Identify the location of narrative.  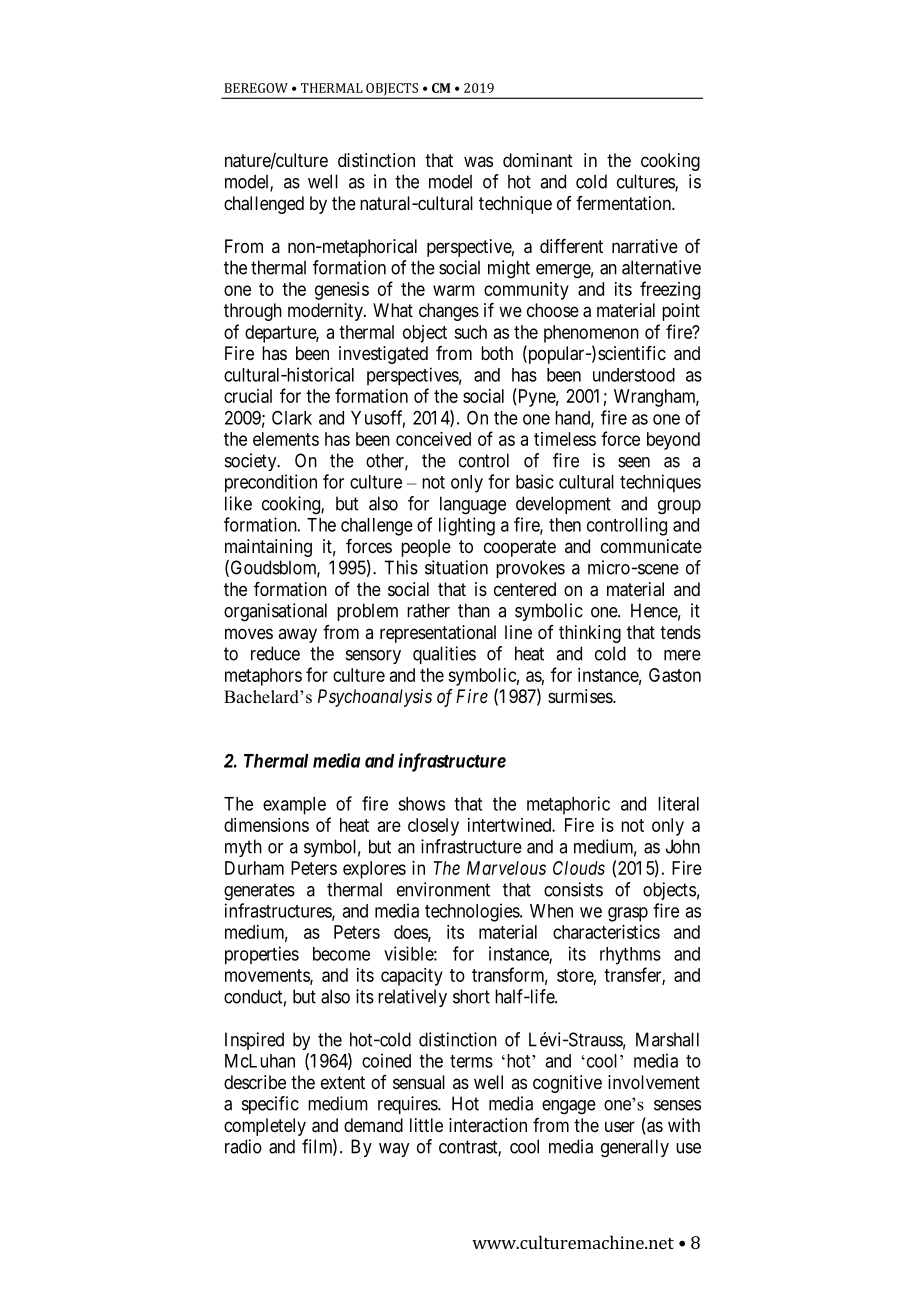
(645, 246).
